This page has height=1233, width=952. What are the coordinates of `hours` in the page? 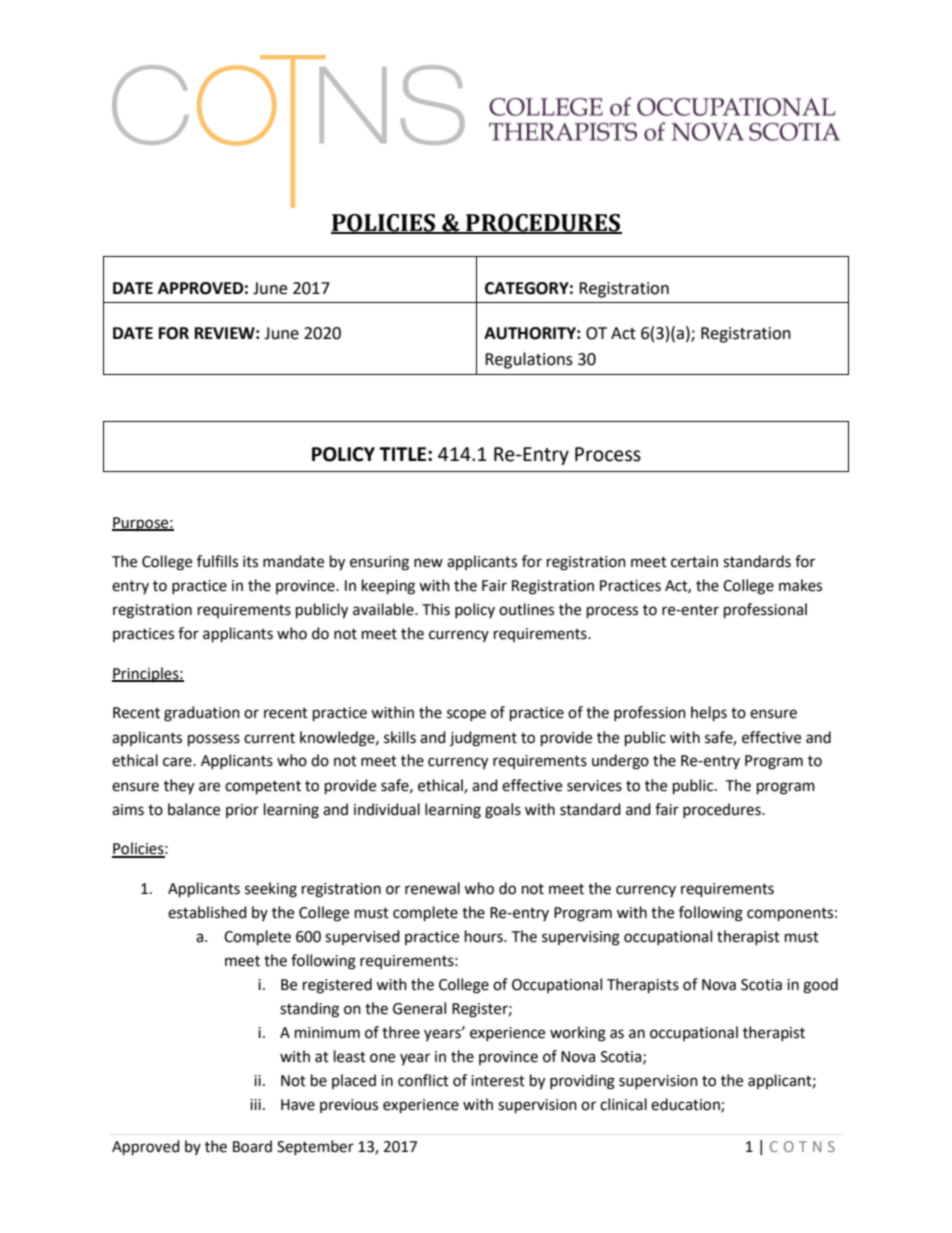 It's located at (485, 936).
